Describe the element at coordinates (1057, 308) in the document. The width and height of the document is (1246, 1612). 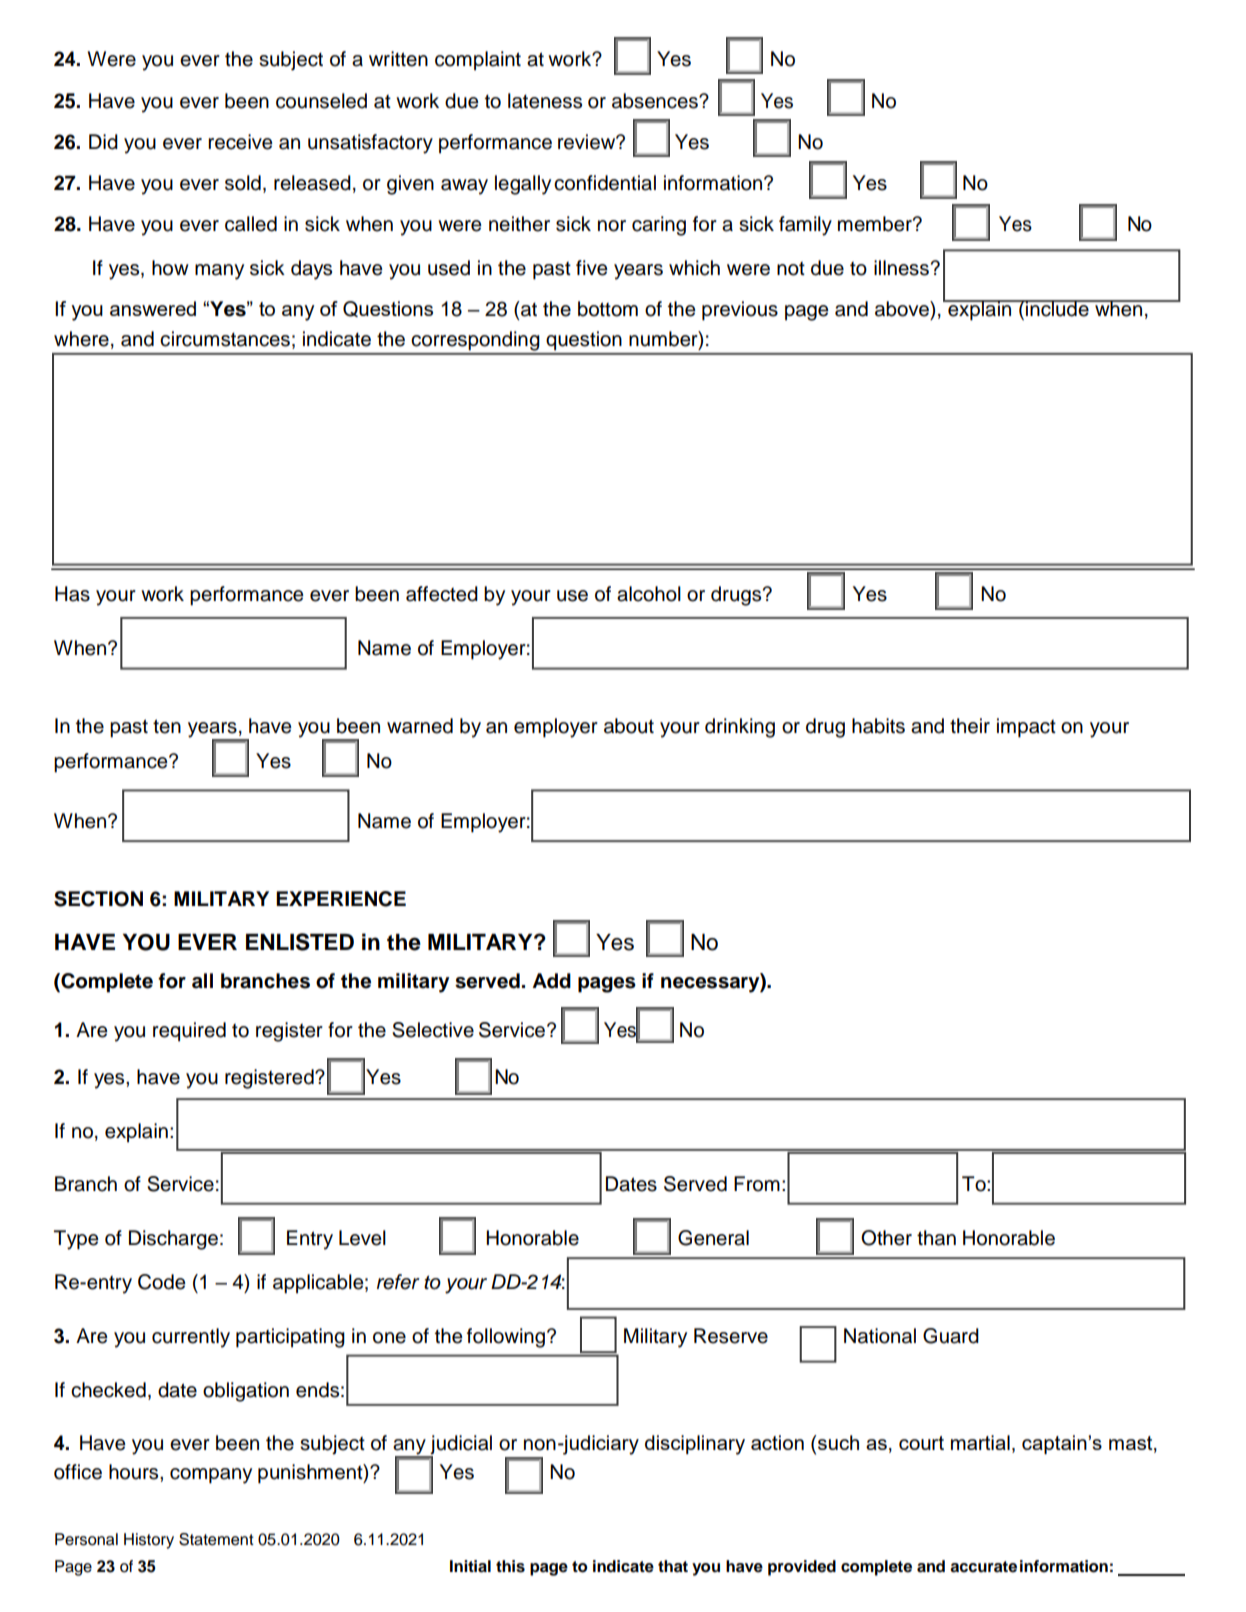
I see `include` at that location.
